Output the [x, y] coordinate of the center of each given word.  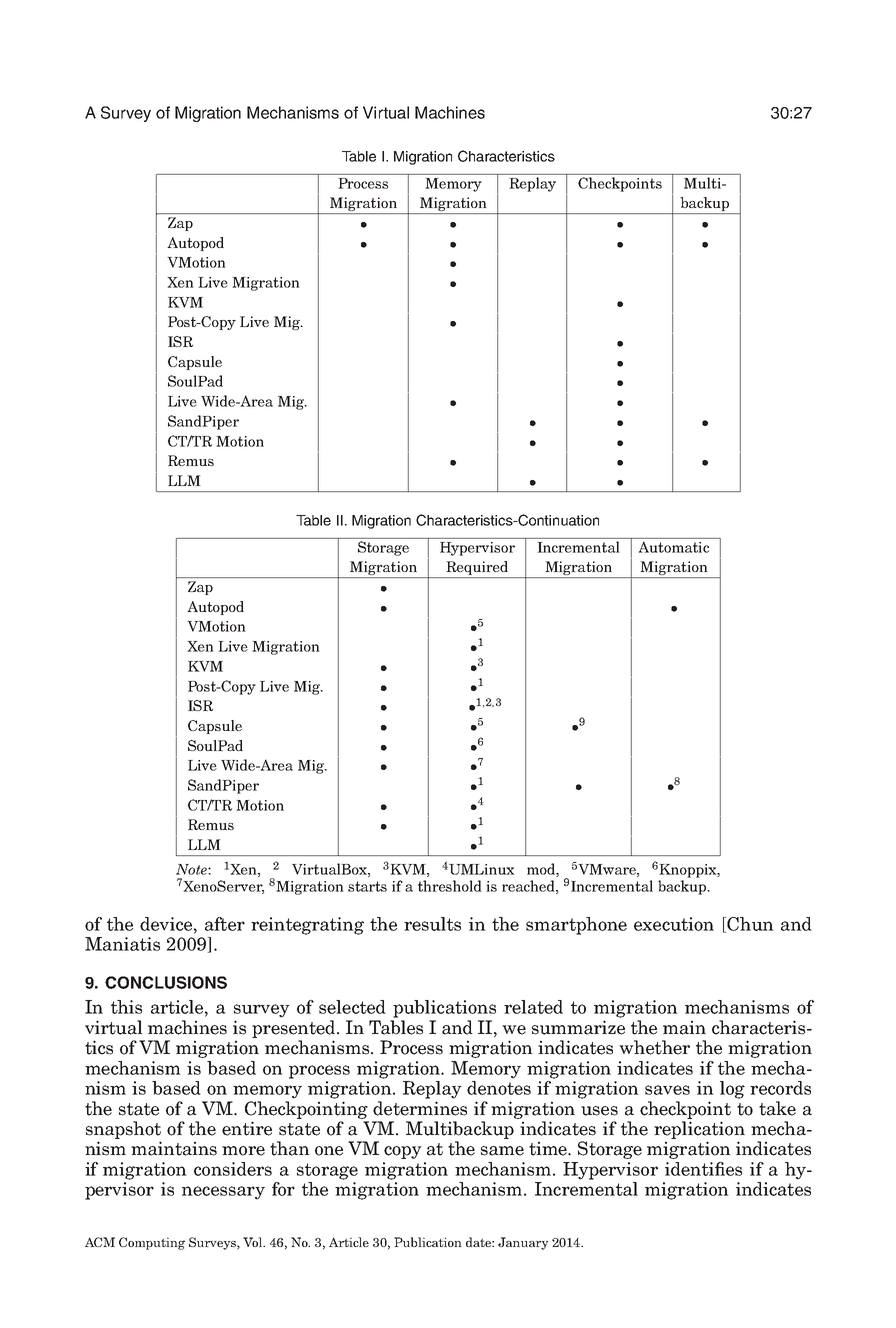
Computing [152, 1243]
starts [367, 886]
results [432, 924]
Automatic [674, 547]
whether [654, 1047]
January [523, 1243]
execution [674, 924]
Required [477, 569]
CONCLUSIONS [166, 982]
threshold [450, 886]
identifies [703, 1169]
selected [352, 1007]
